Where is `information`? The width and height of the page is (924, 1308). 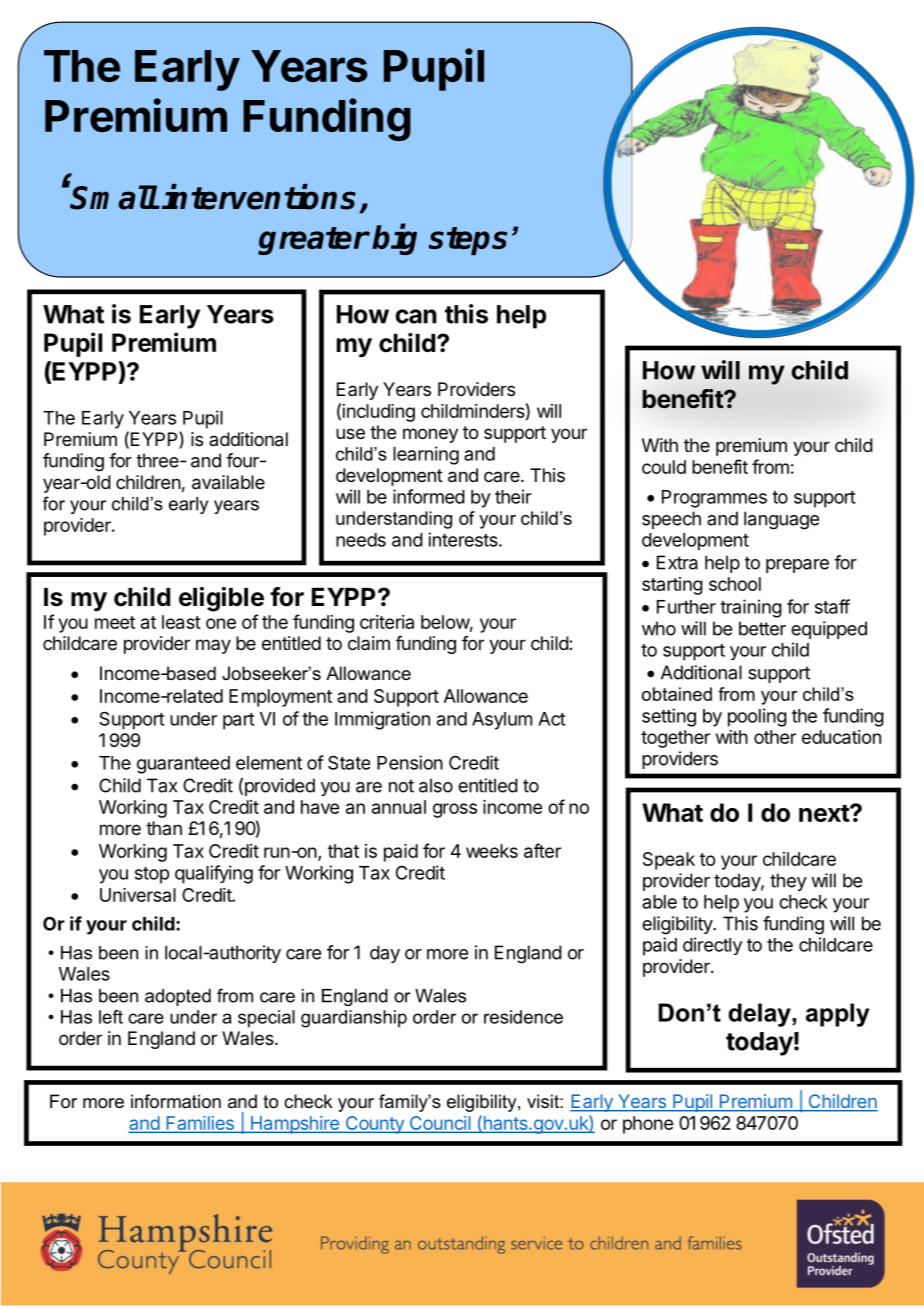
information is located at coordinates (176, 1101).
